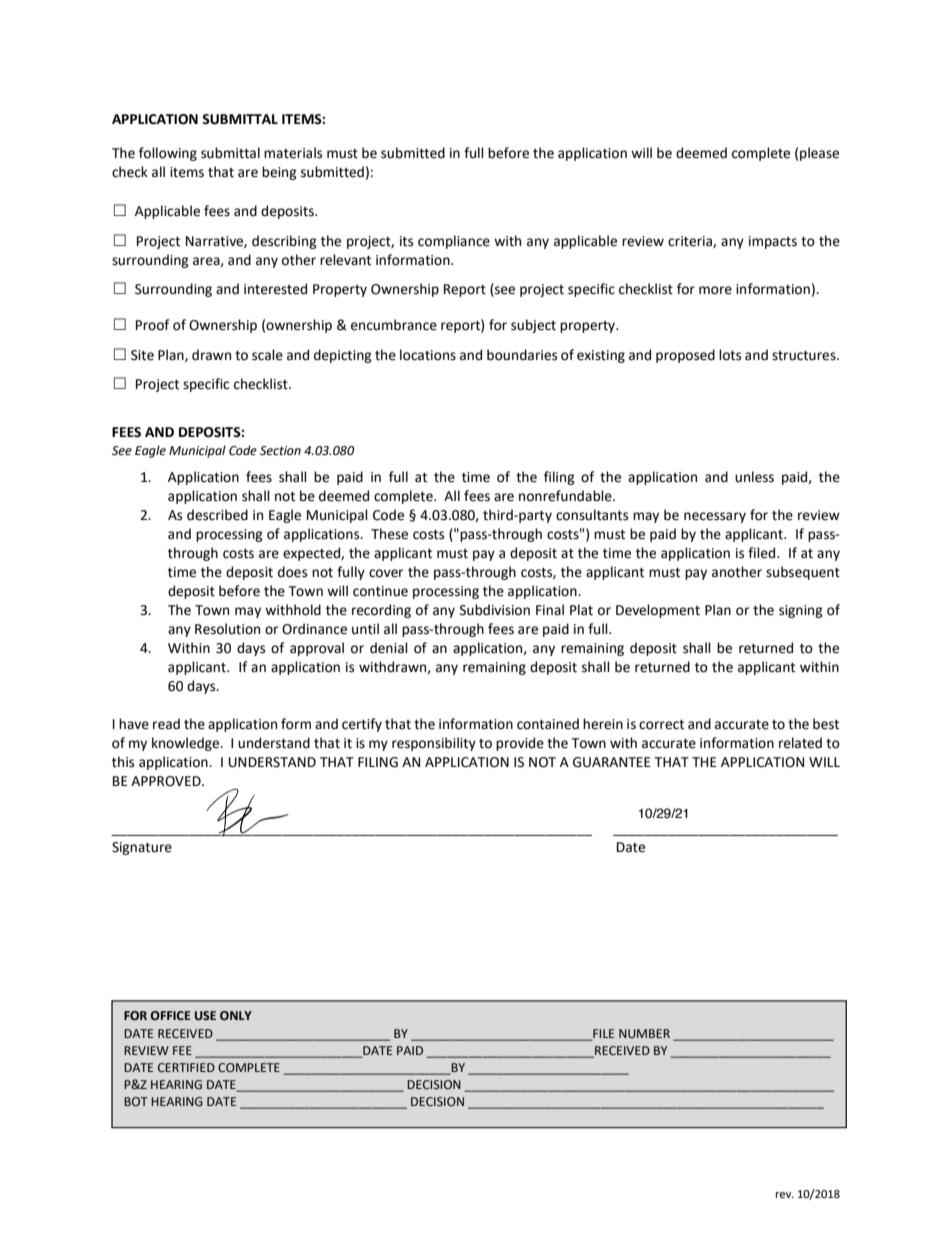 The height and width of the screenshot is (1233, 952). Describe the element at coordinates (227, 629) in the screenshot. I see `Resolution` at that location.
